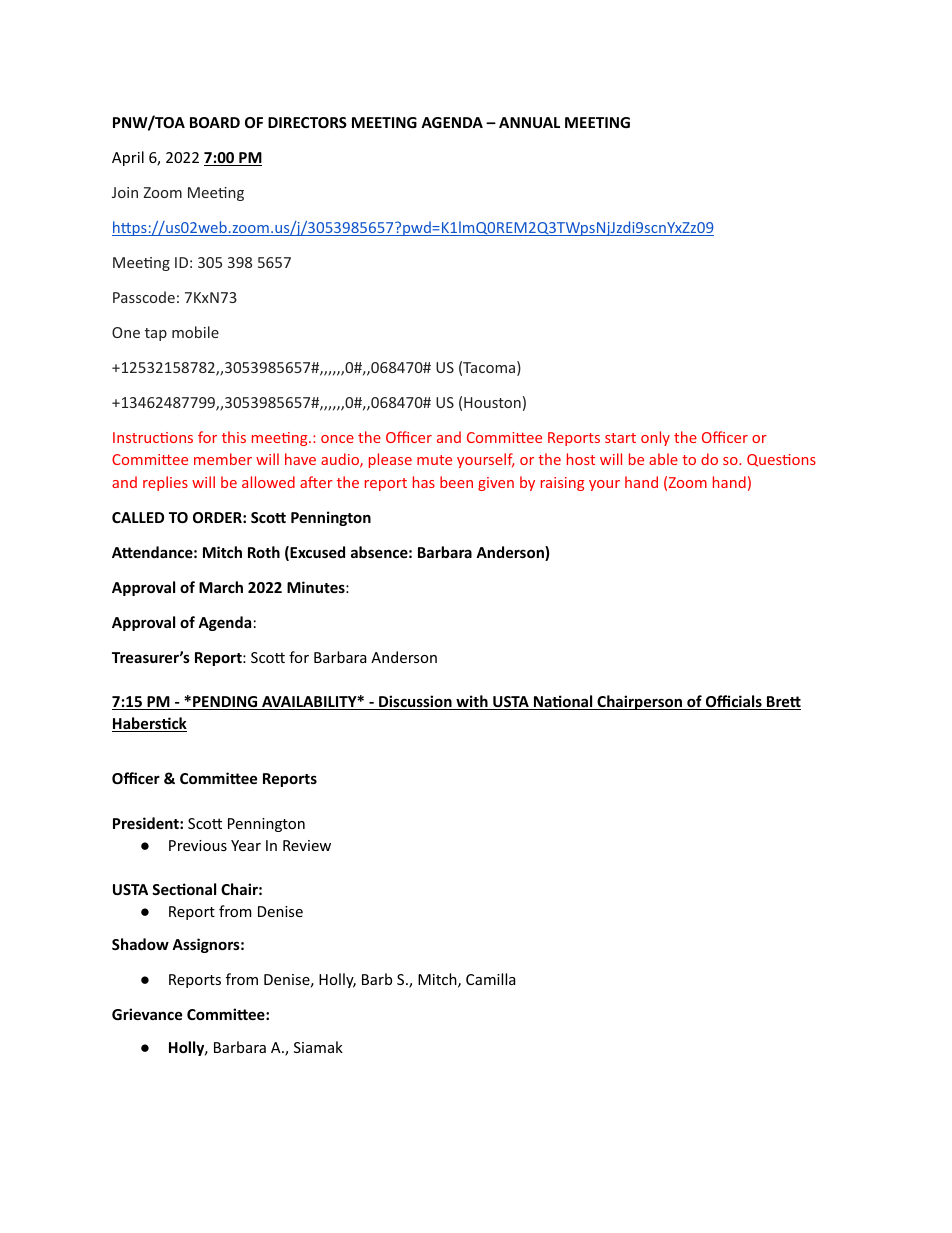  What do you see at coordinates (307, 122) in the screenshot?
I see `DIRECTORS` at bounding box center [307, 122].
